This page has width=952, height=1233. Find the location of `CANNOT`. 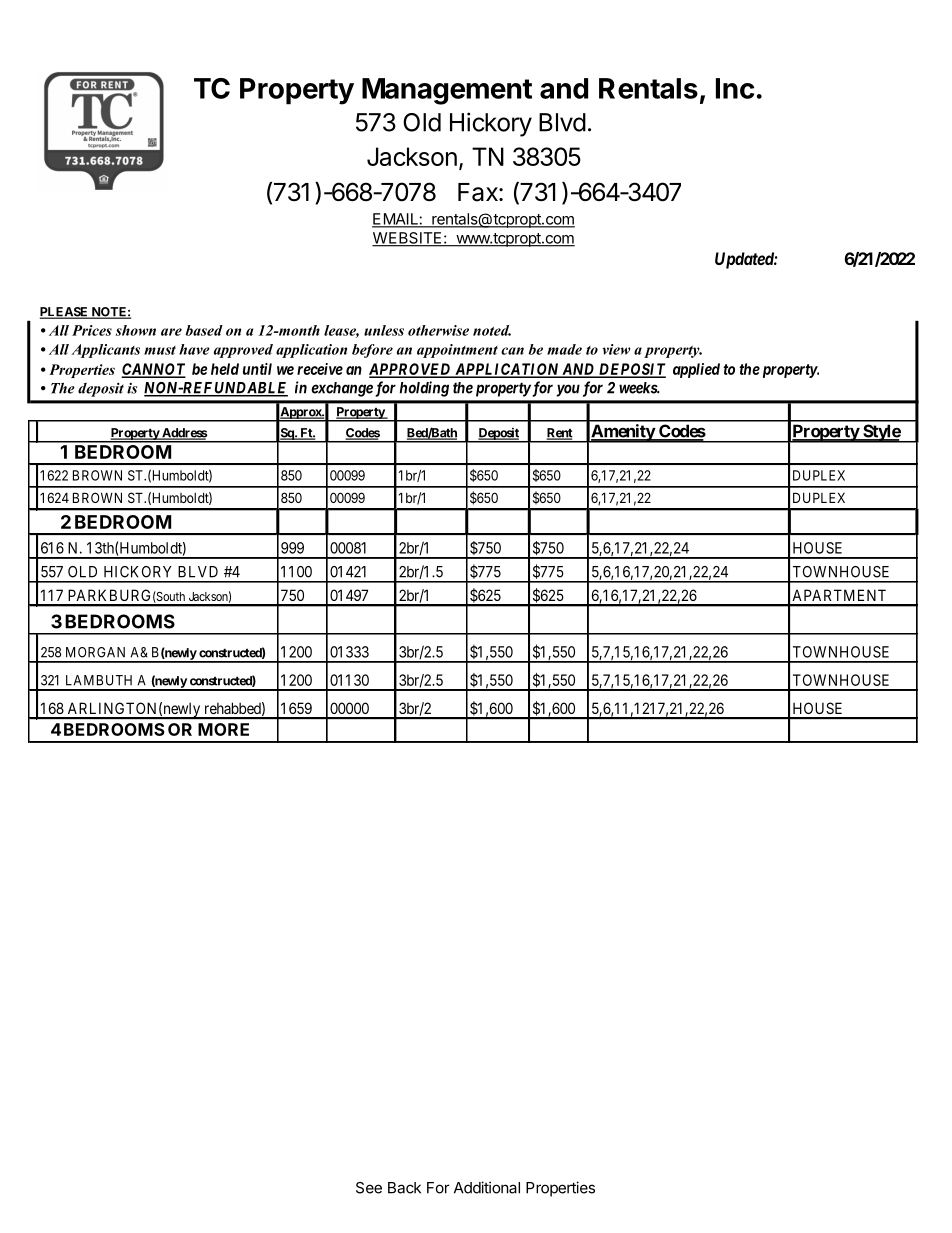

CANNOT is located at coordinates (153, 370).
